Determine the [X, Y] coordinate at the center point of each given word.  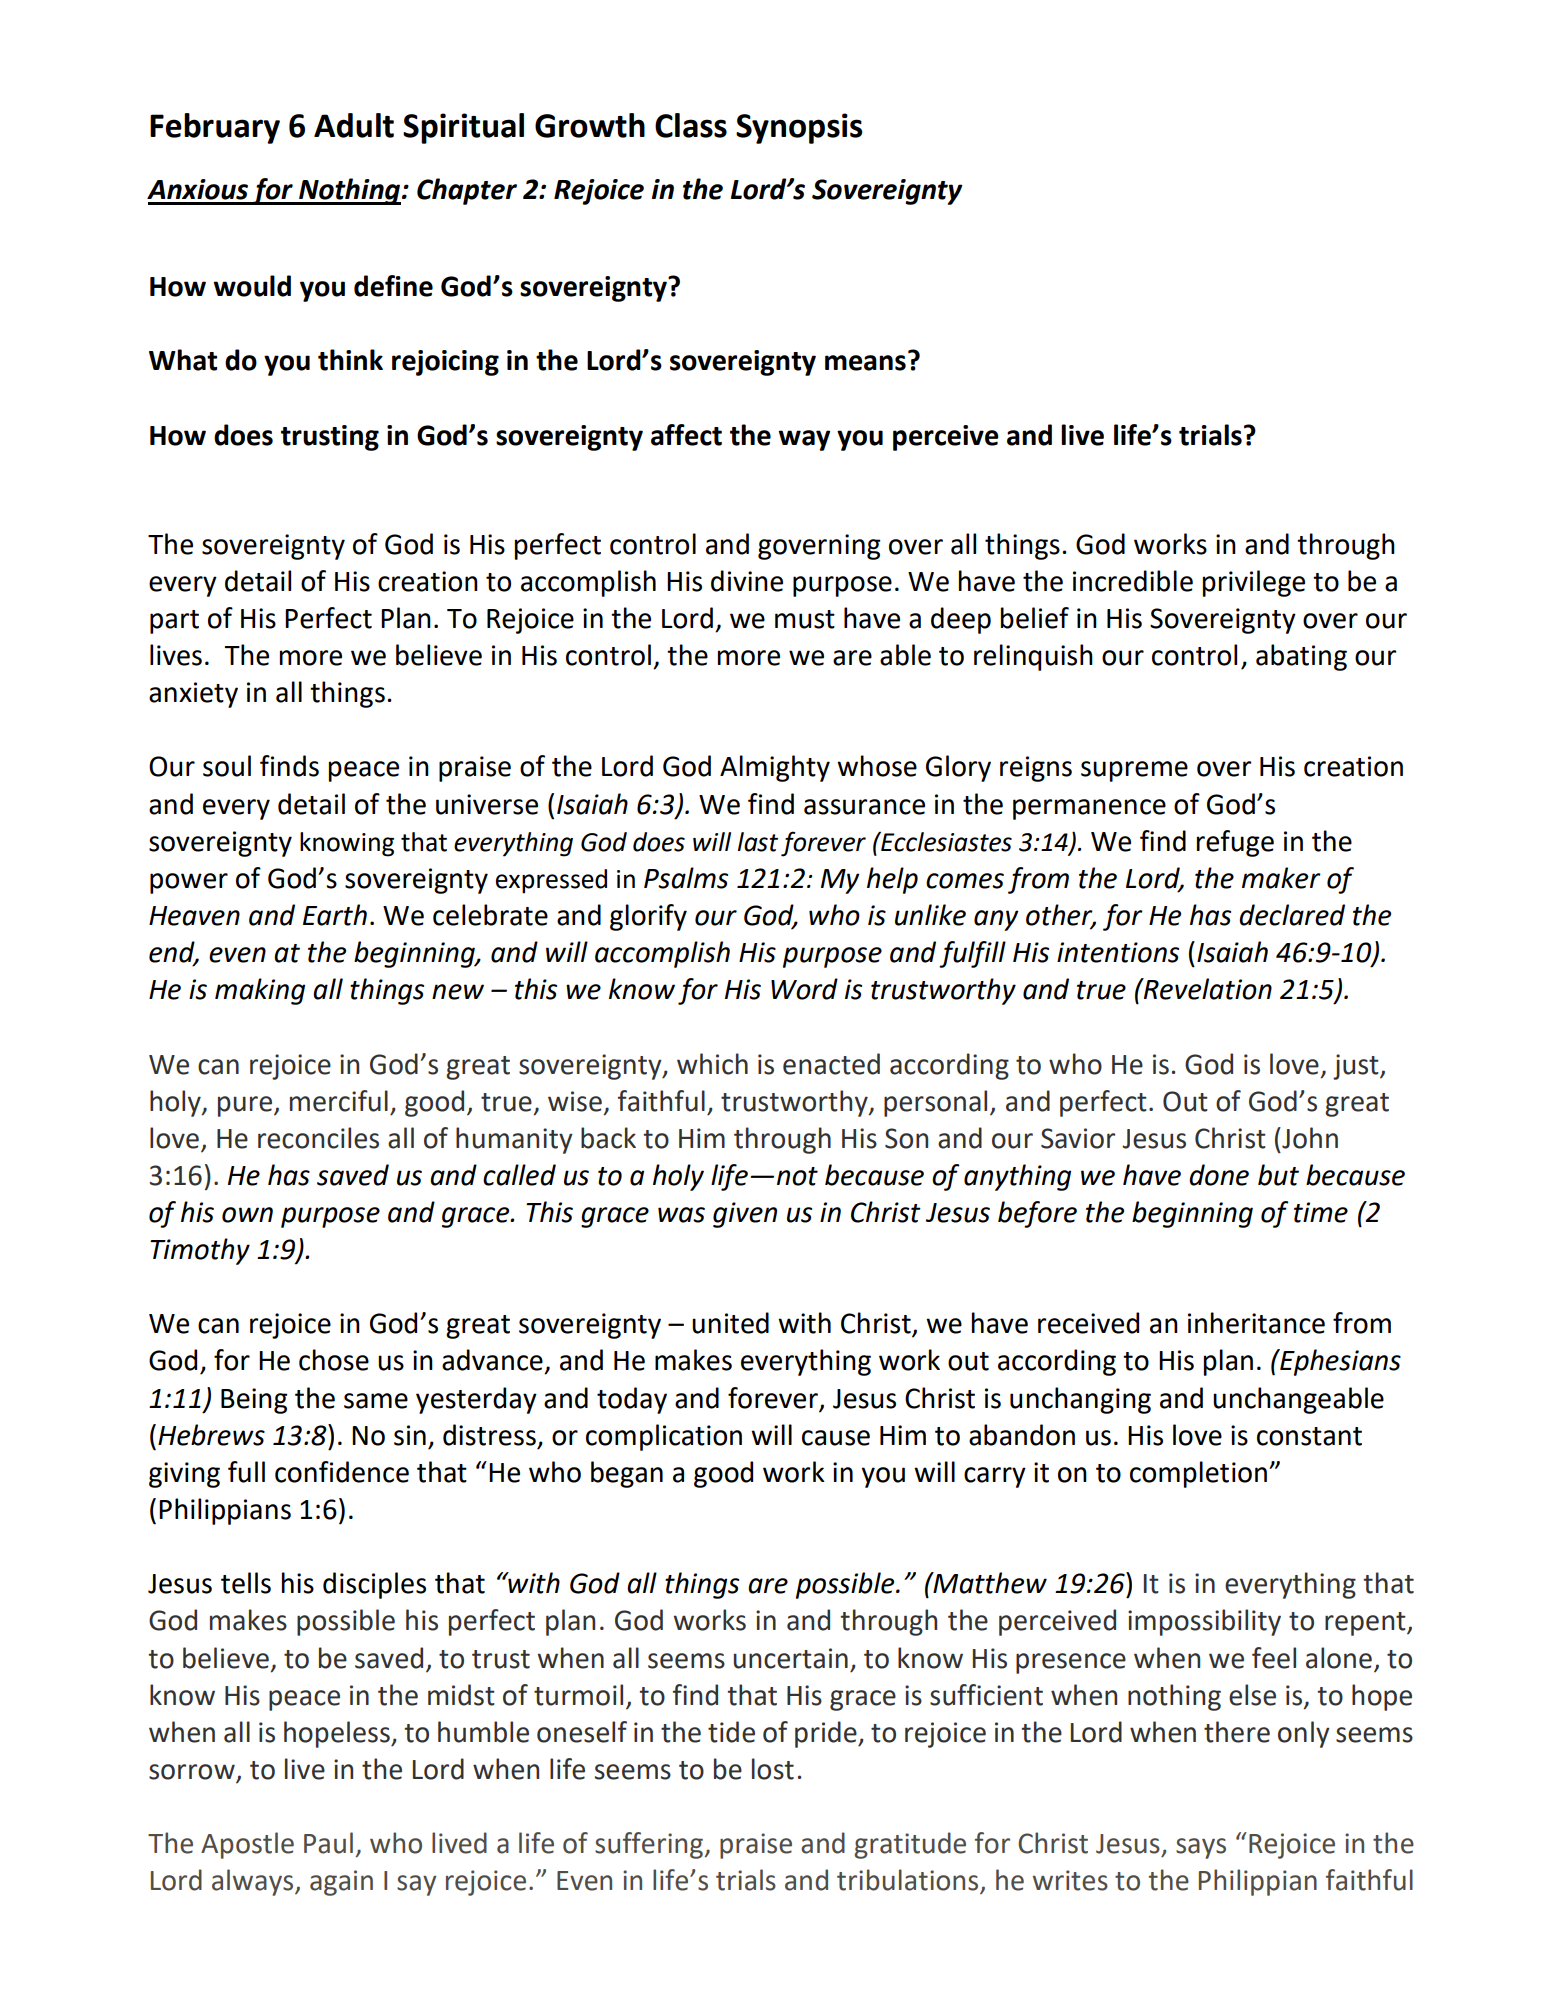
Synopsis [799, 128]
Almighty [775, 768]
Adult [354, 125]
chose [334, 1360]
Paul [328, 1843]
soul [227, 766]
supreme [1134, 771]
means [865, 363]
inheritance [1256, 1323]
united [730, 1323]
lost [773, 1769]
